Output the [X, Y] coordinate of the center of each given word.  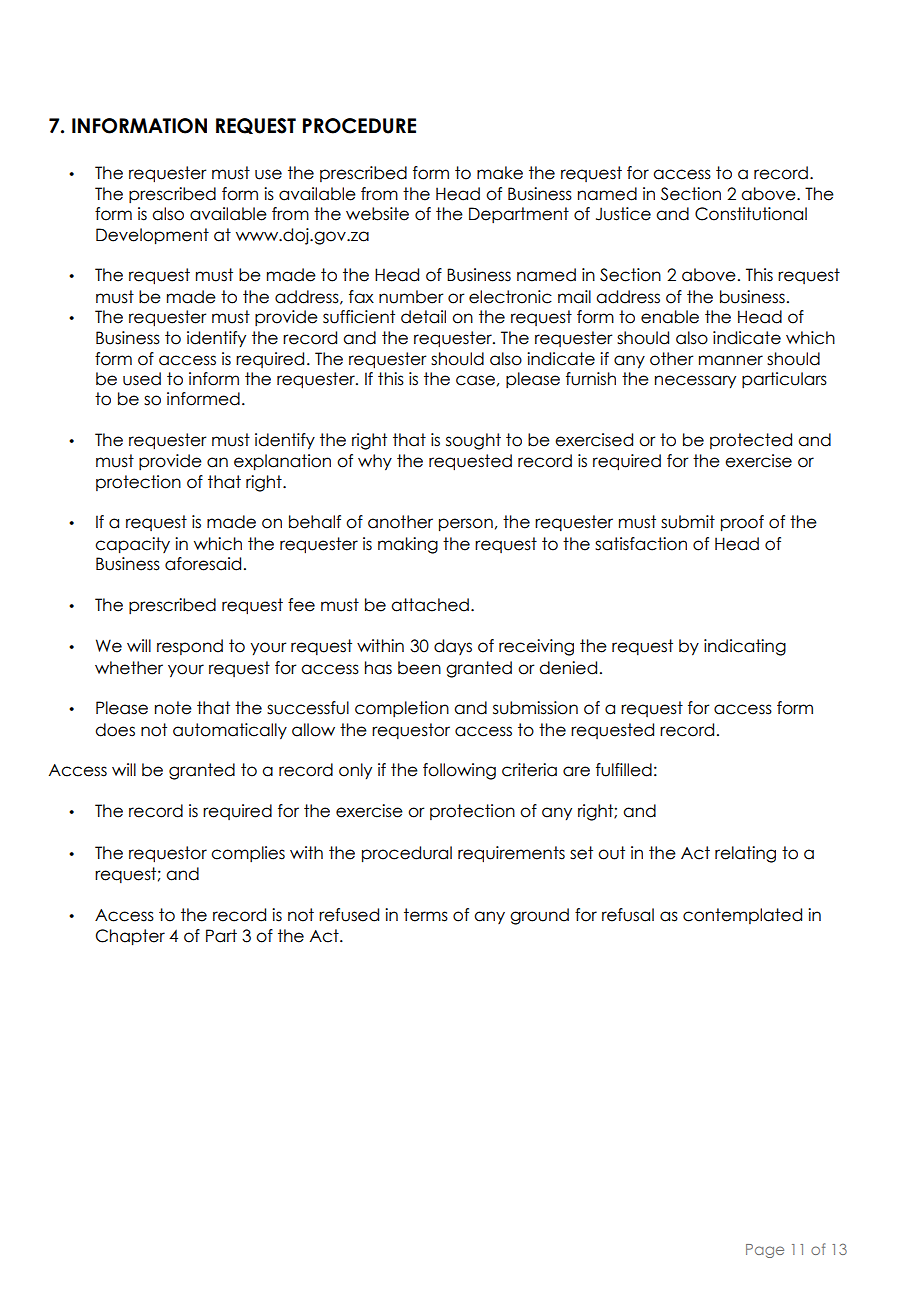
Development [152, 236]
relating [745, 854]
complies [248, 854]
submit [688, 522]
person [466, 525]
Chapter [130, 937]
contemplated [742, 916]
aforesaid [203, 564]
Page [765, 1251]
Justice [623, 214]
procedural [407, 854]
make [500, 173]
